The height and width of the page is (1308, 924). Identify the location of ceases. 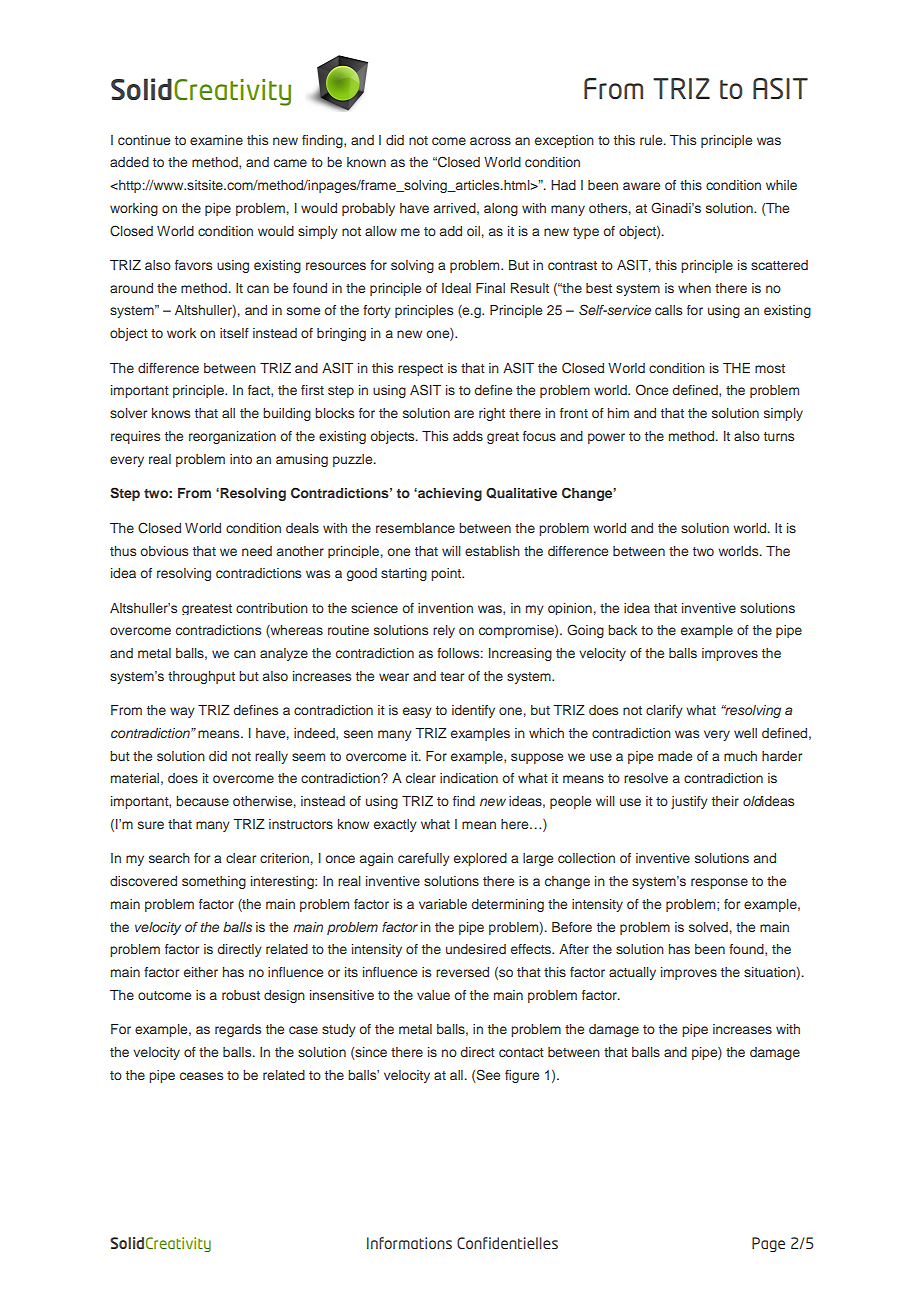
(201, 1076).
